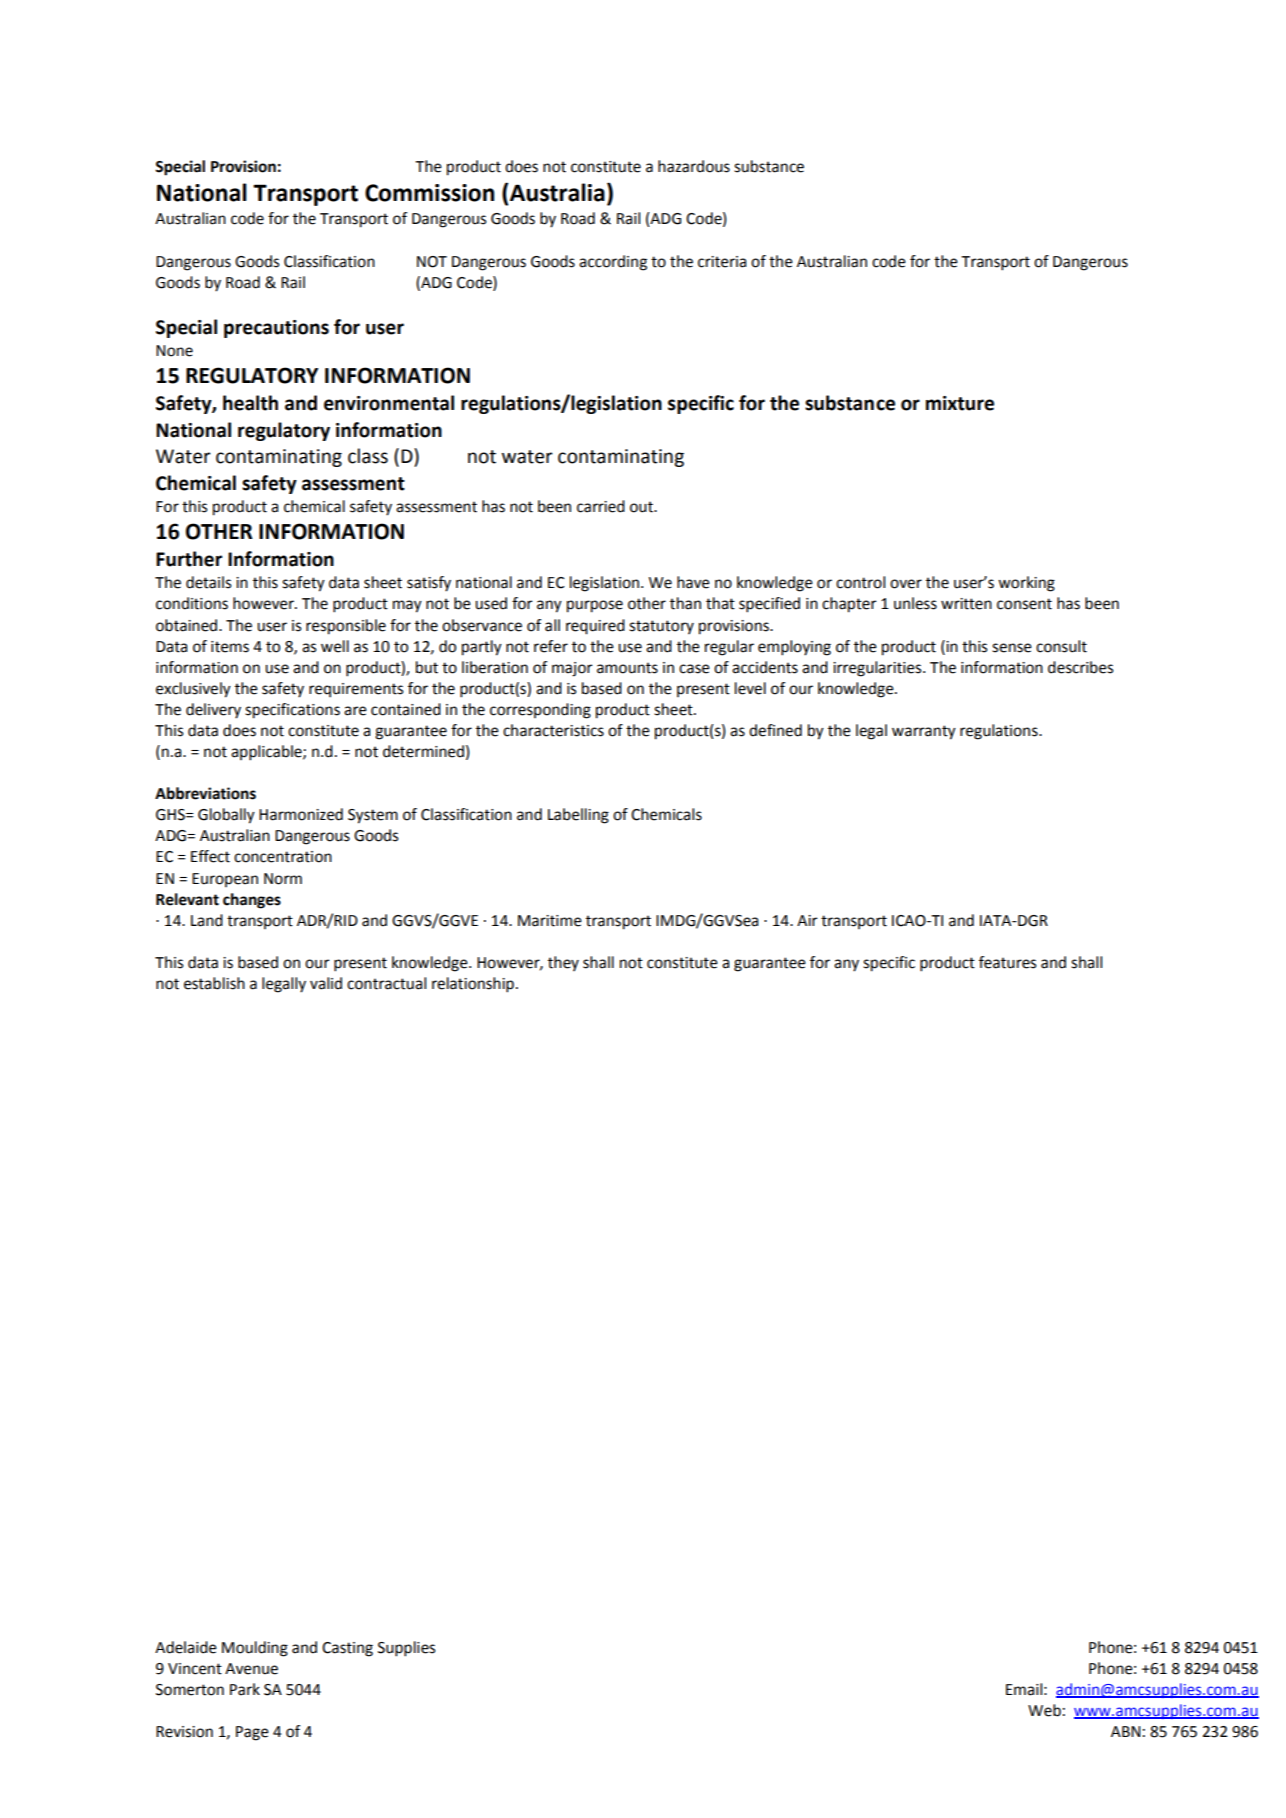 This image has height=1818, width=1286. What do you see at coordinates (1044, 1710) in the image?
I see `Web` at bounding box center [1044, 1710].
